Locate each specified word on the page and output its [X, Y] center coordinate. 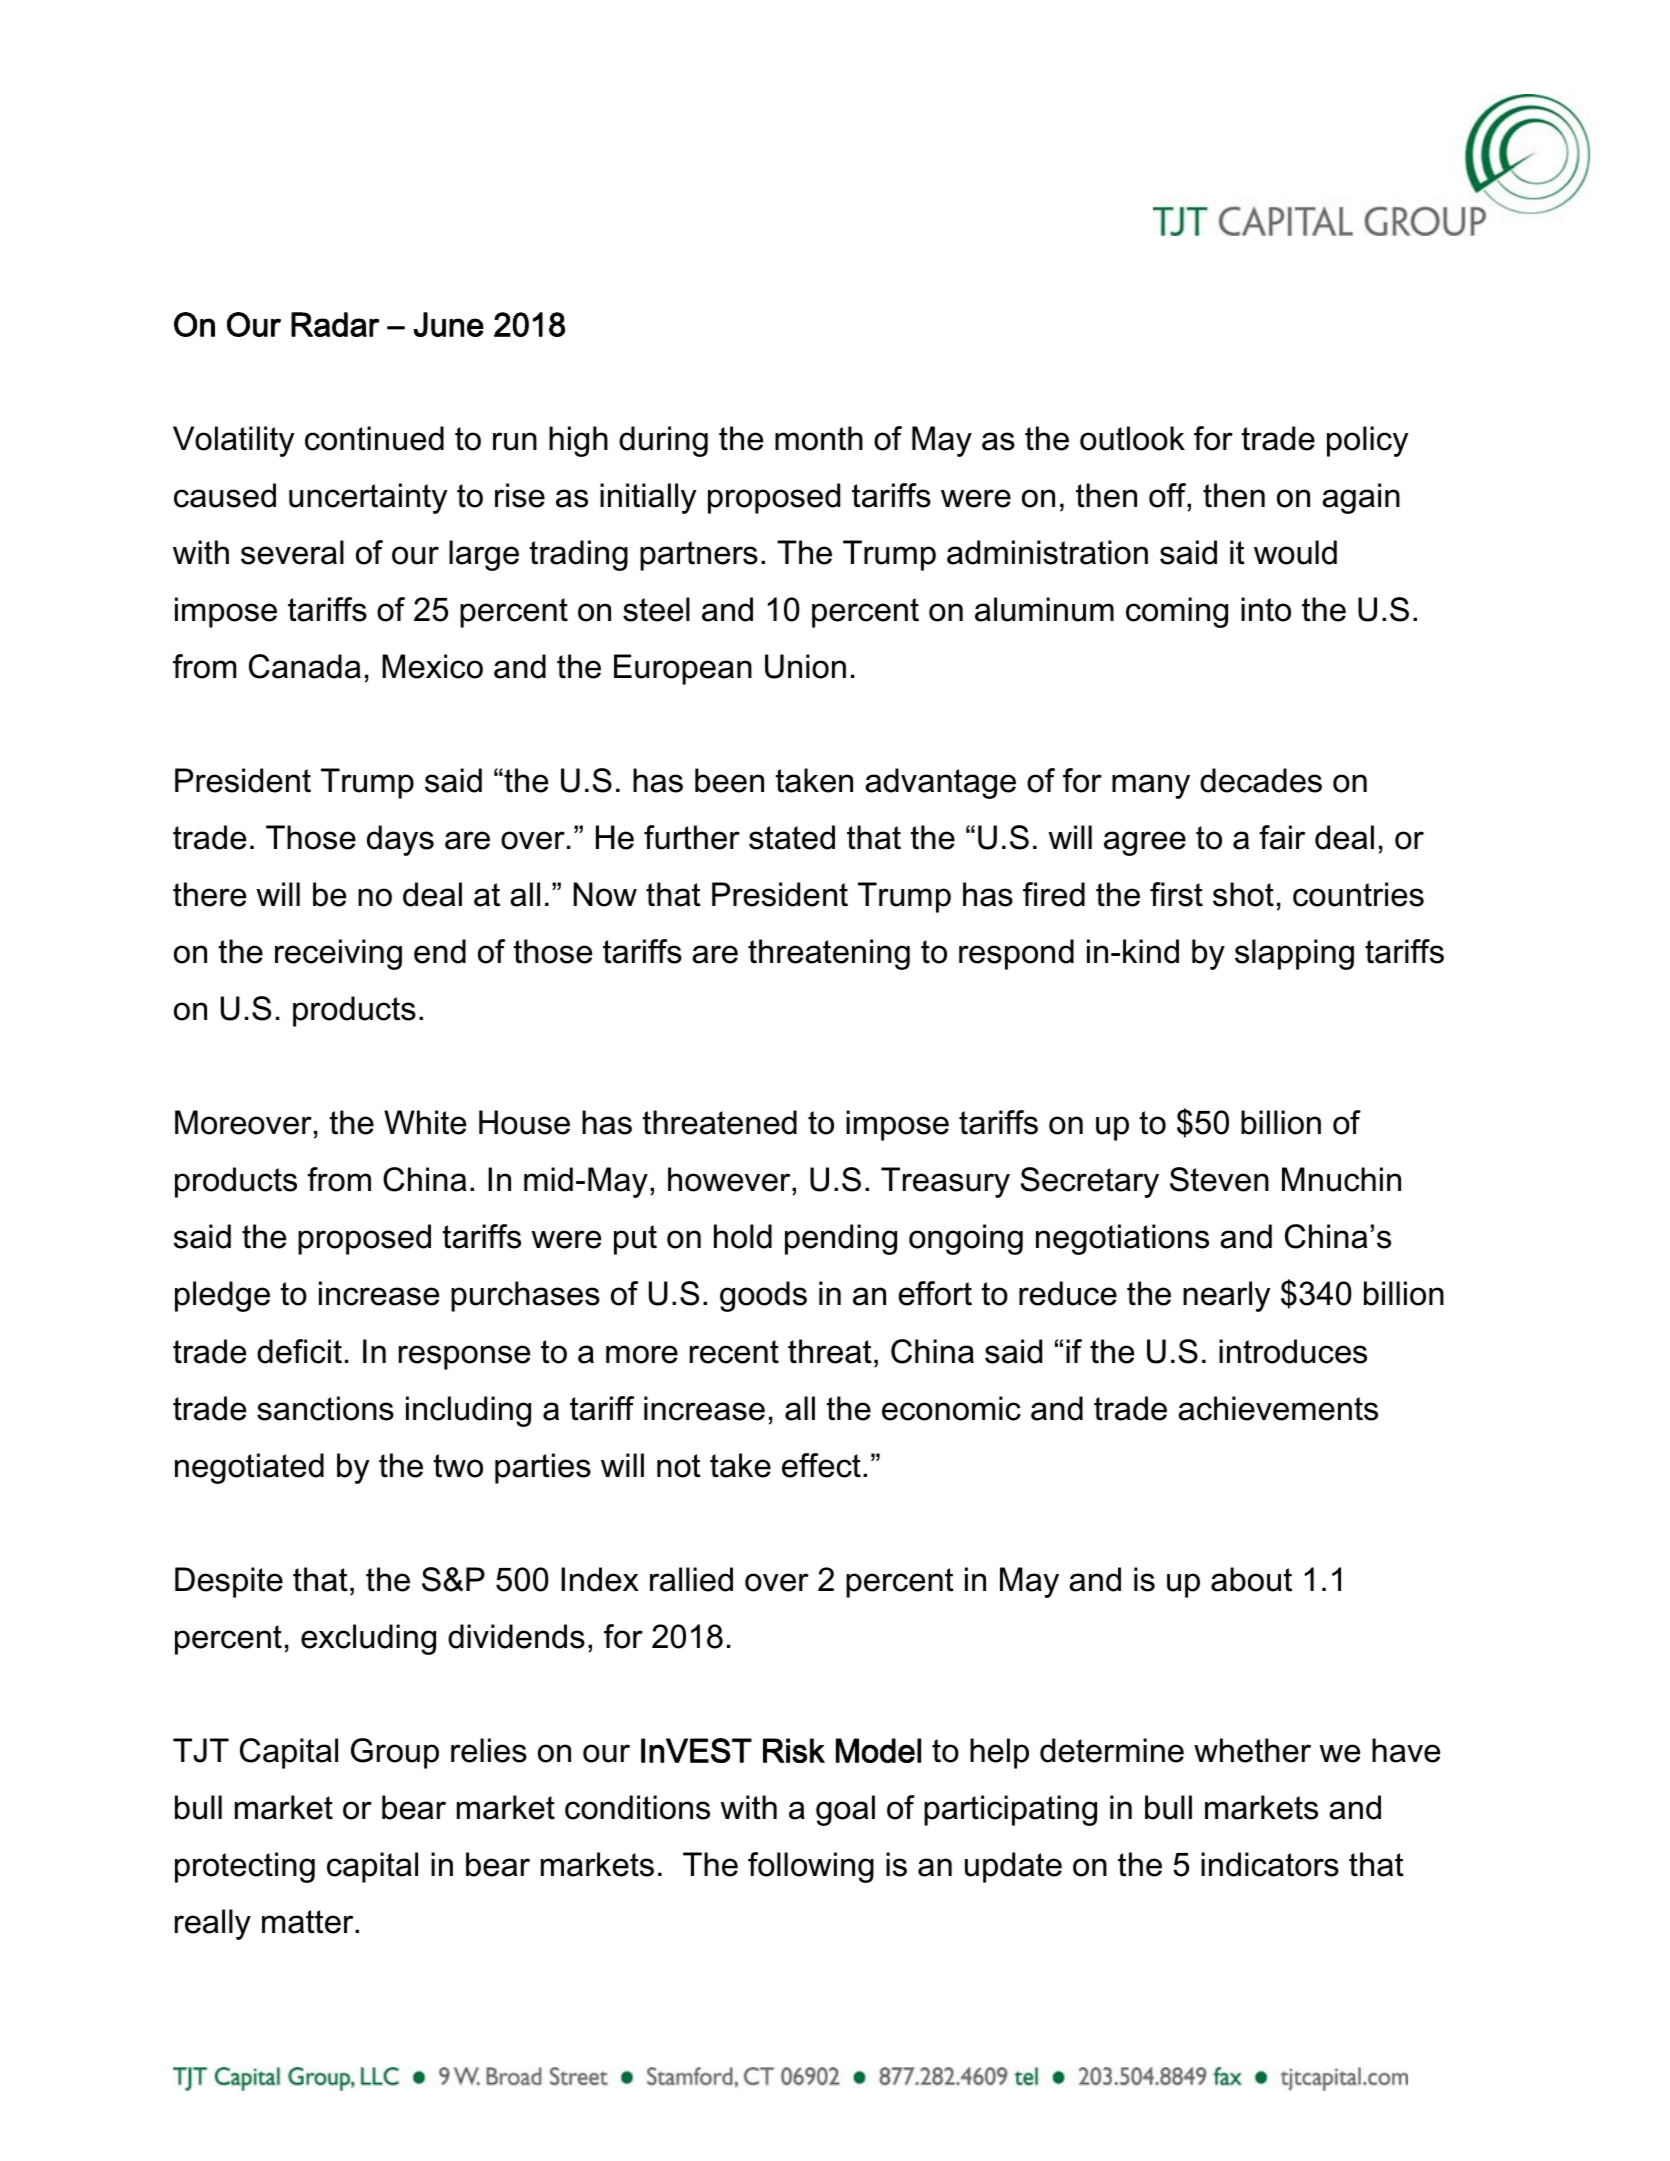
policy [1367, 441]
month [819, 438]
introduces [1293, 1351]
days [400, 840]
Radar [335, 324]
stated [792, 837]
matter [309, 1922]
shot [1243, 894]
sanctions [325, 1408]
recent [734, 1352]
